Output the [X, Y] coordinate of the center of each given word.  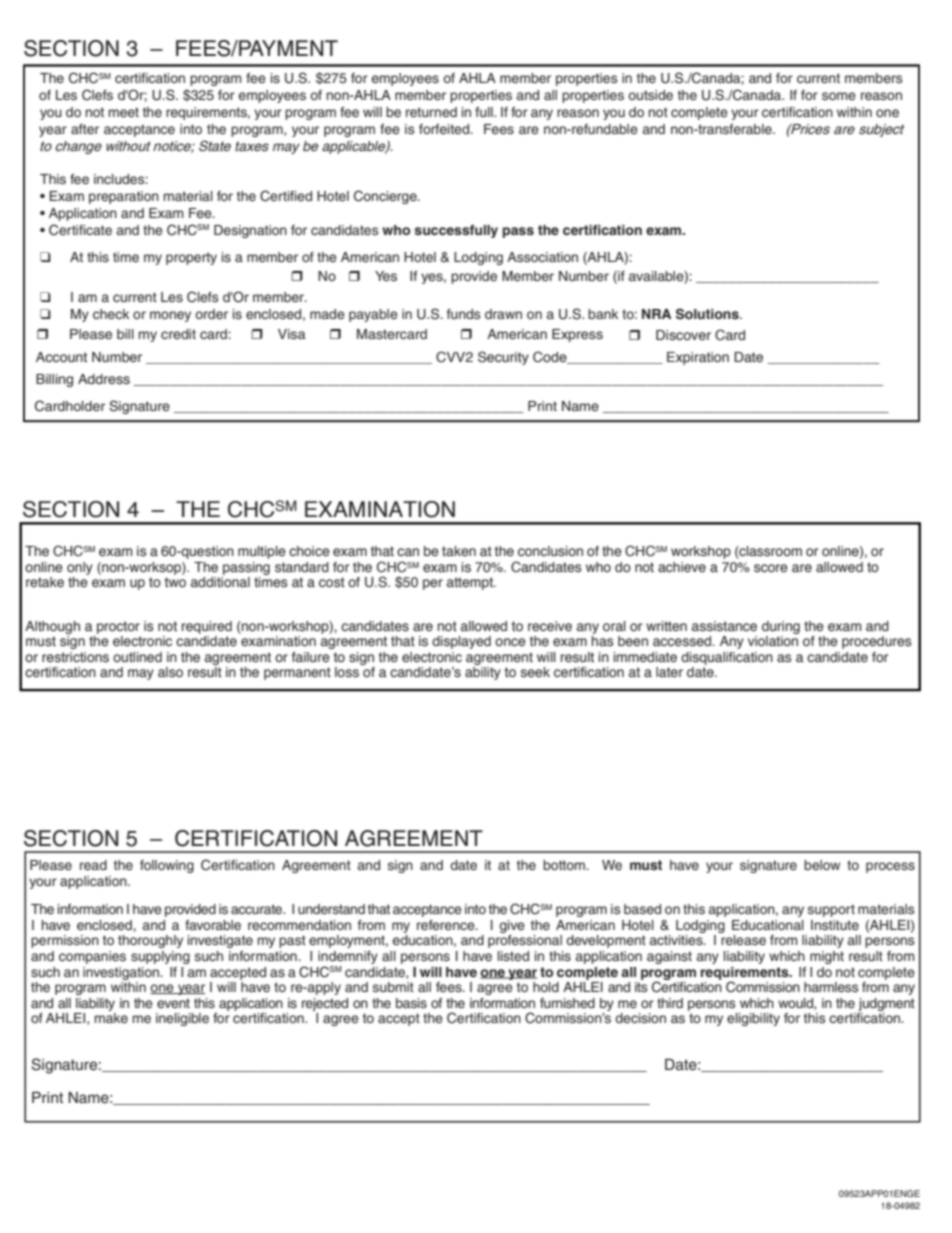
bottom [565, 865]
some [839, 96]
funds [464, 314]
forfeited [445, 129]
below [822, 865]
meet [124, 112]
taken [459, 551]
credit [178, 334]
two [175, 582]
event [173, 1003]
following [167, 866]
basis [411, 1003]
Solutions [708, 314]
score [771, 568]
